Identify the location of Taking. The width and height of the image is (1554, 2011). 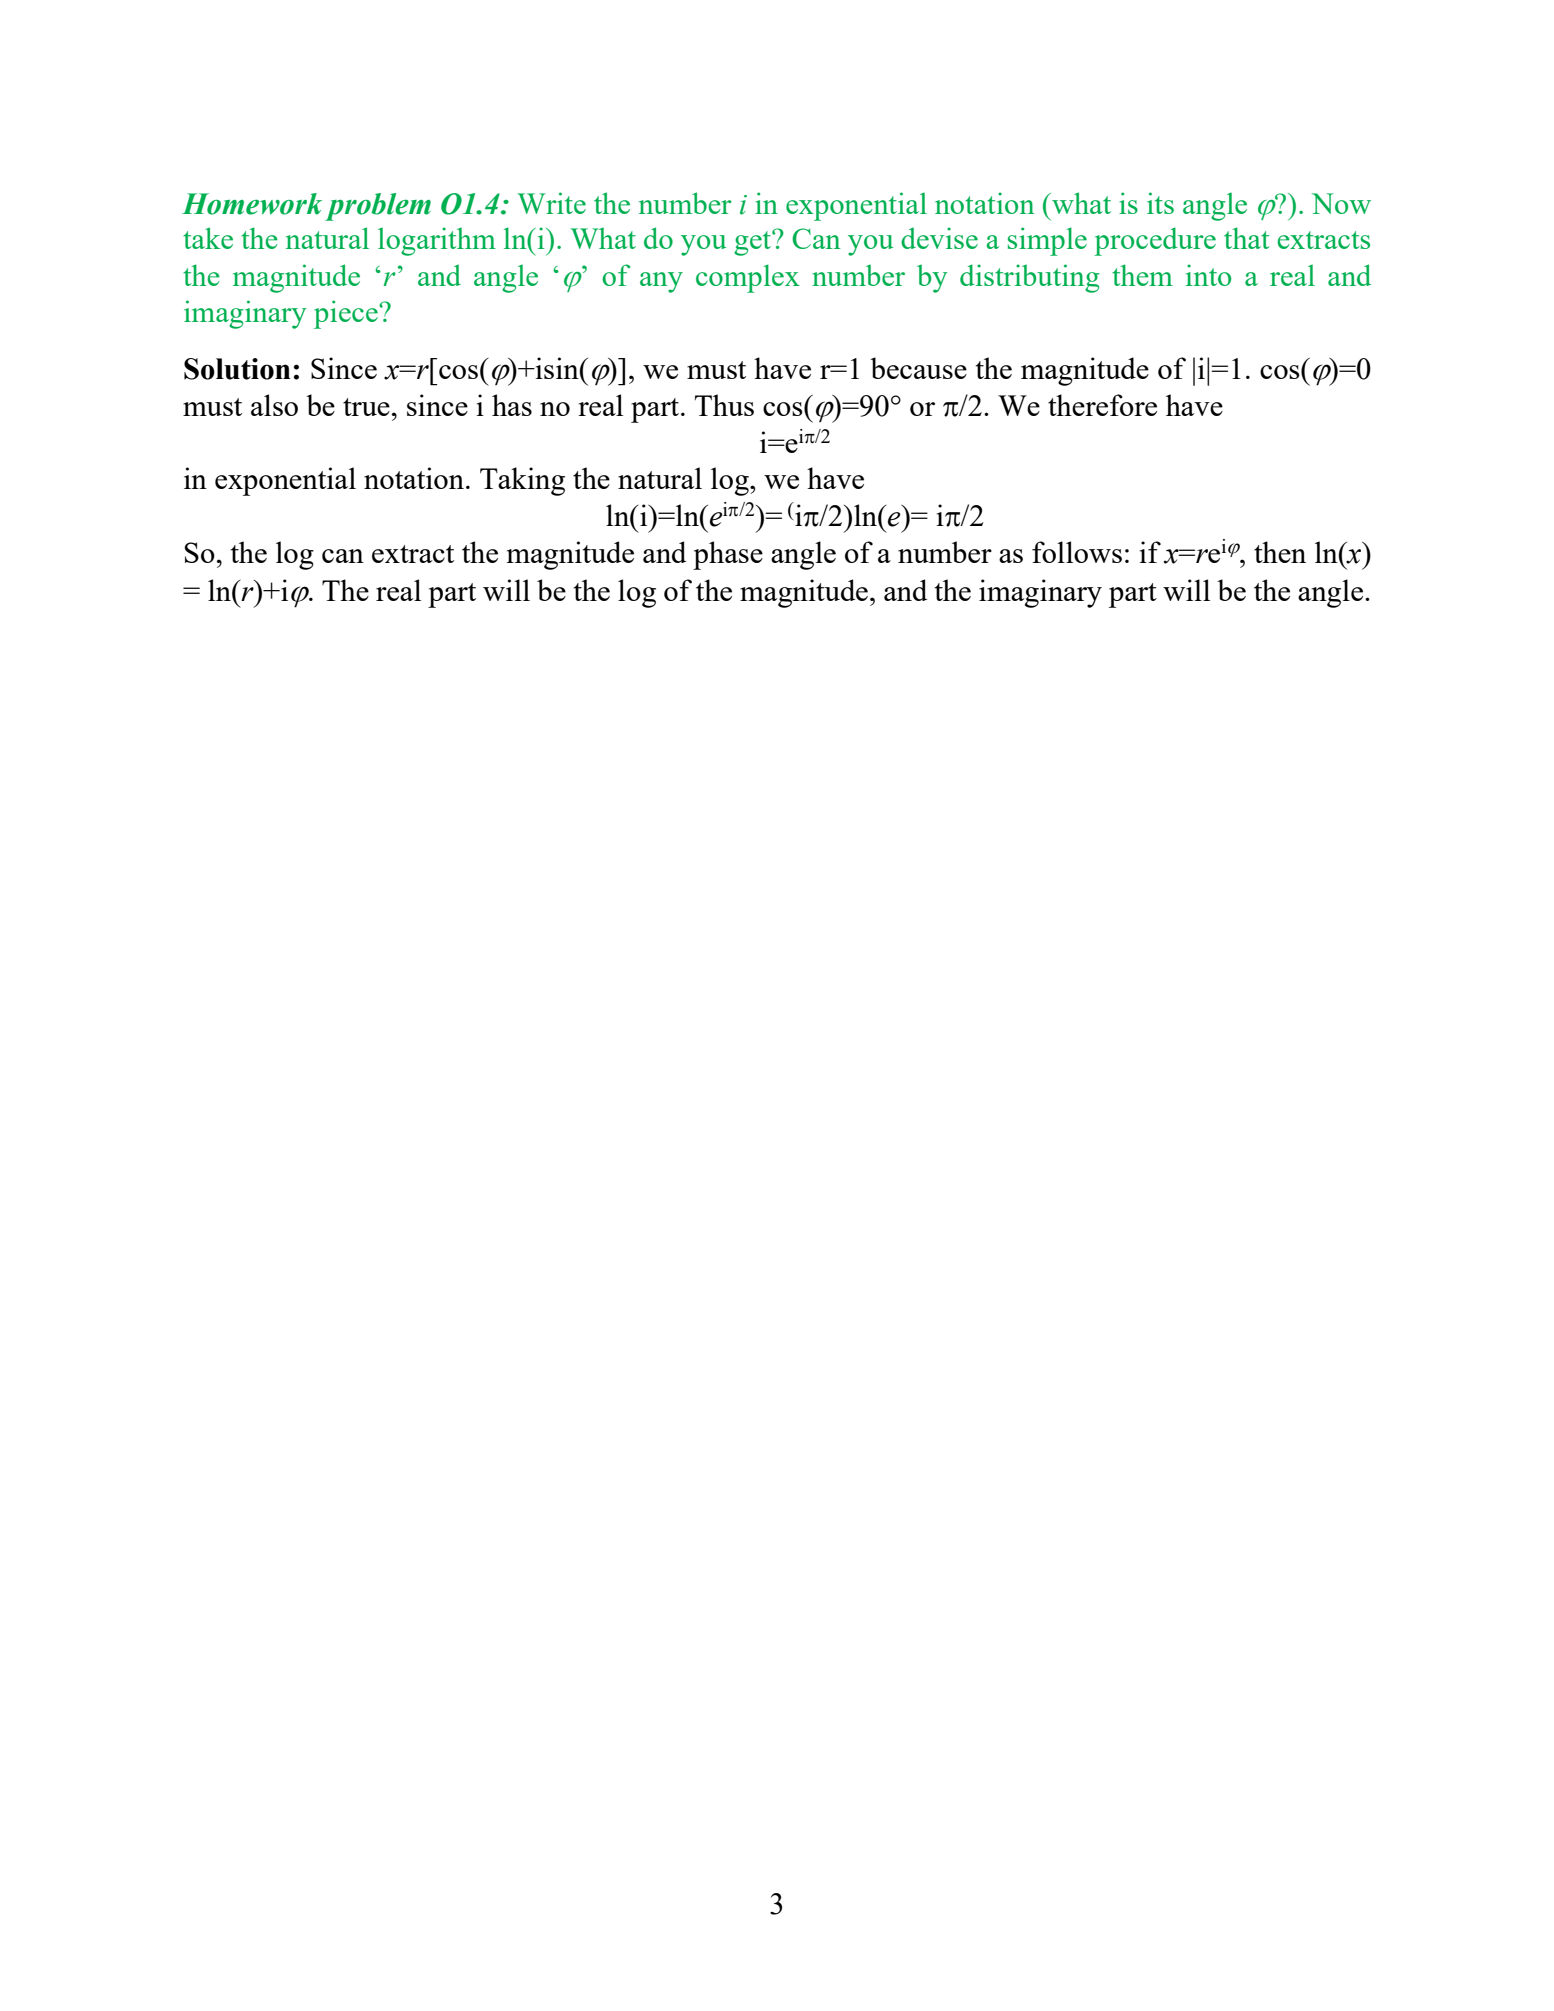
(522, 481).
